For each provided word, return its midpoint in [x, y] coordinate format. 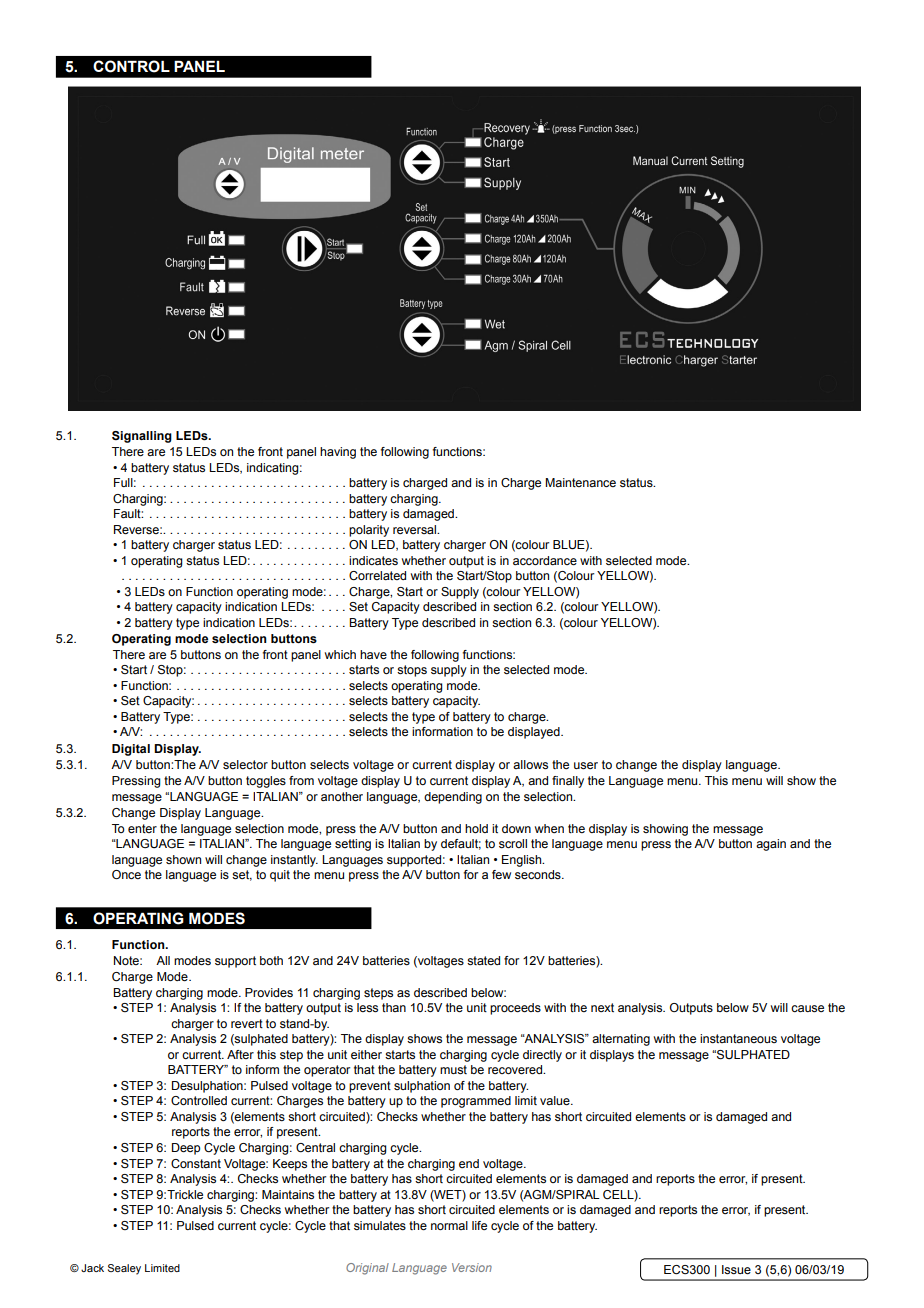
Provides [269, 992]
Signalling [142, 437]
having [338, 453]
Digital [131, 750]
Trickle [185, 1194]
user [586, 765]
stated [483, 960]
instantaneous [738, 1038]
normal [449, 1225]
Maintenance [580, 482]
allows [530, 764]
